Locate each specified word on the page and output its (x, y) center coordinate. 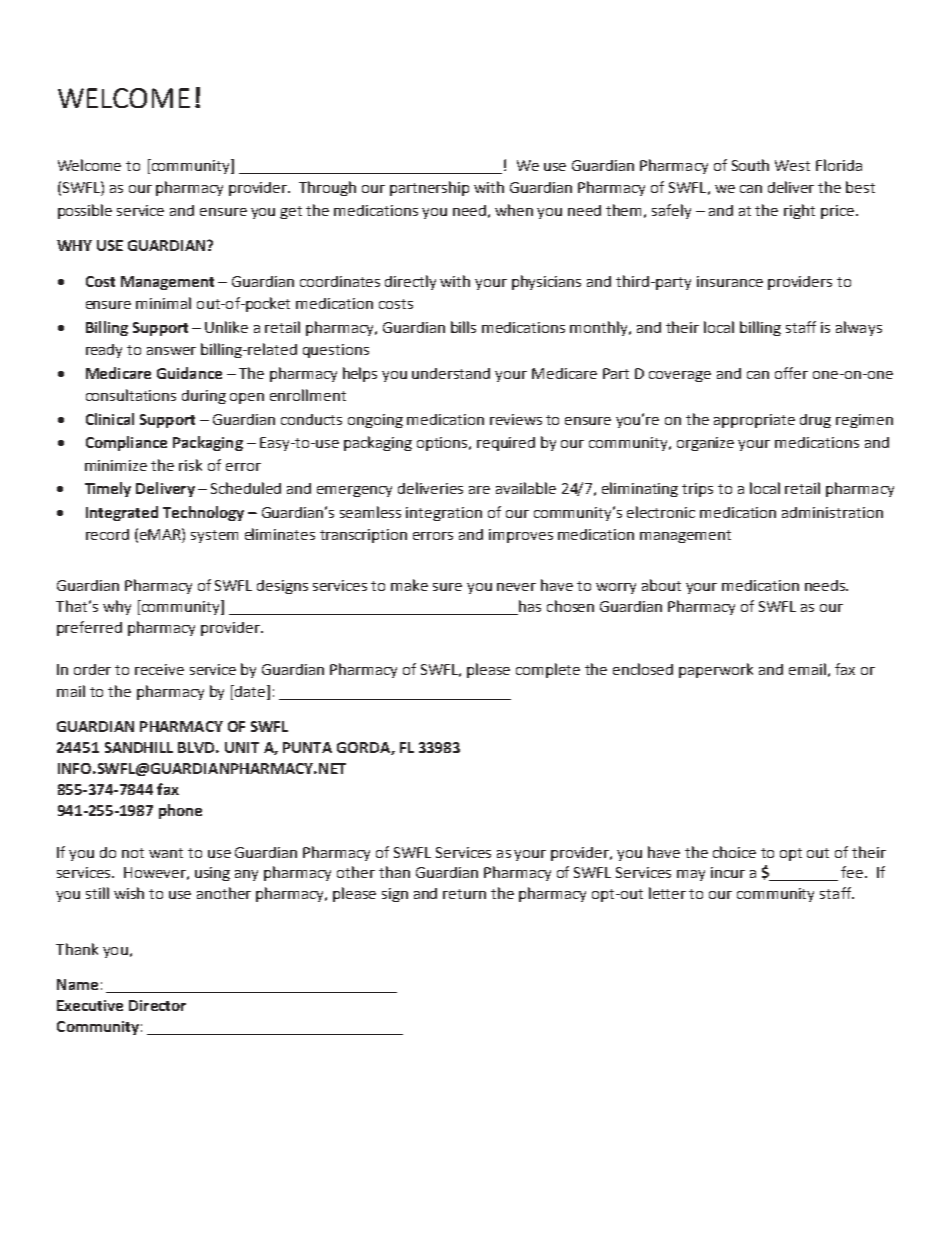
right (799, 211)
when (514, 210)
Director (157, 1005)
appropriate (754, 421)
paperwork (716, 670)
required (506, 444)
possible (85, 211)
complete (548, 670)
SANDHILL (139, 747)
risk (190, 465)
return (464, 894)
